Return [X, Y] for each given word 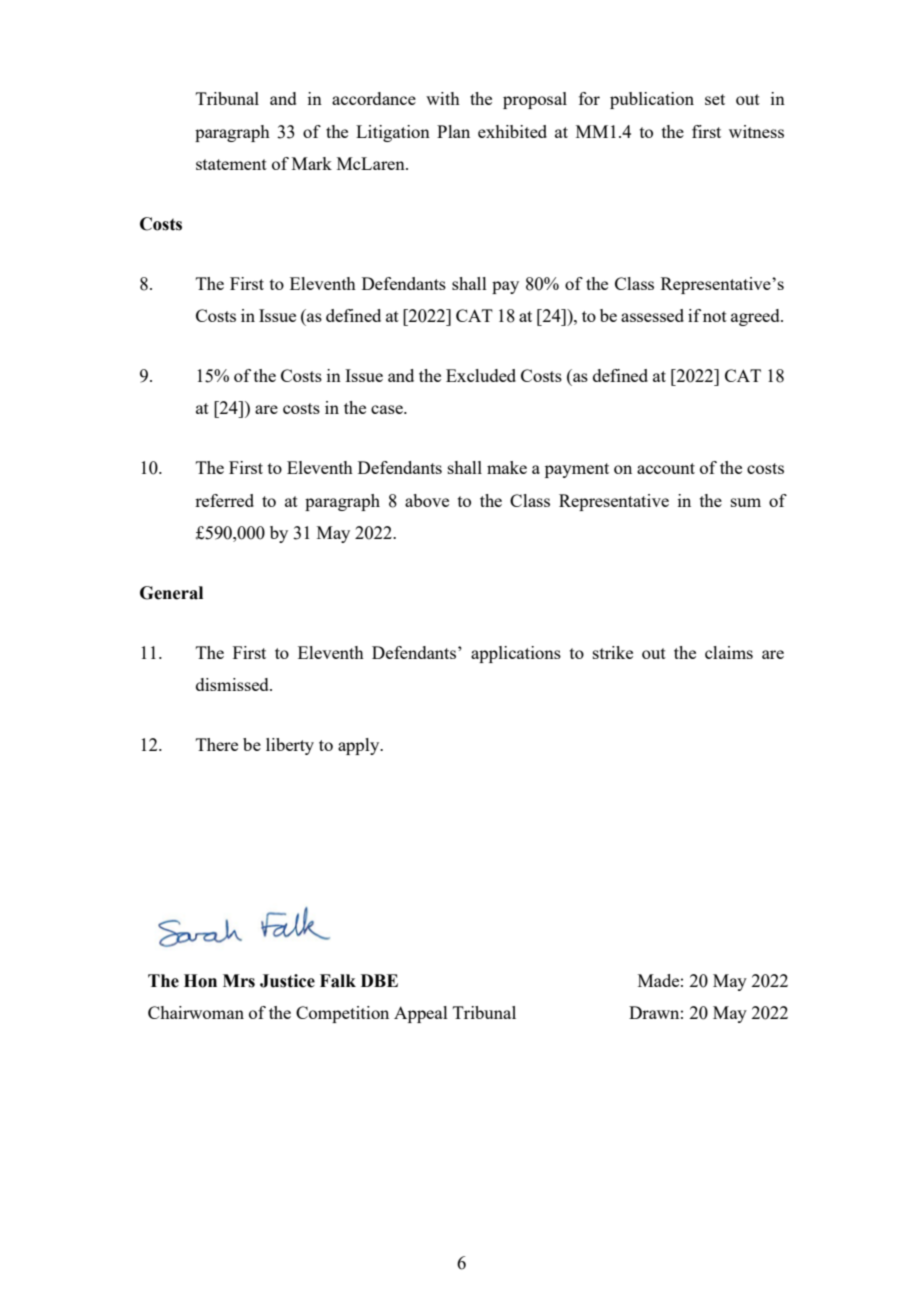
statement [231, 164]
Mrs [239, 981]
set [715, 99]
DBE [379, 980]
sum [746, 502]
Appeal [421, 1014]
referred [224, 500]
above [427, 500]
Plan [453, 131]
